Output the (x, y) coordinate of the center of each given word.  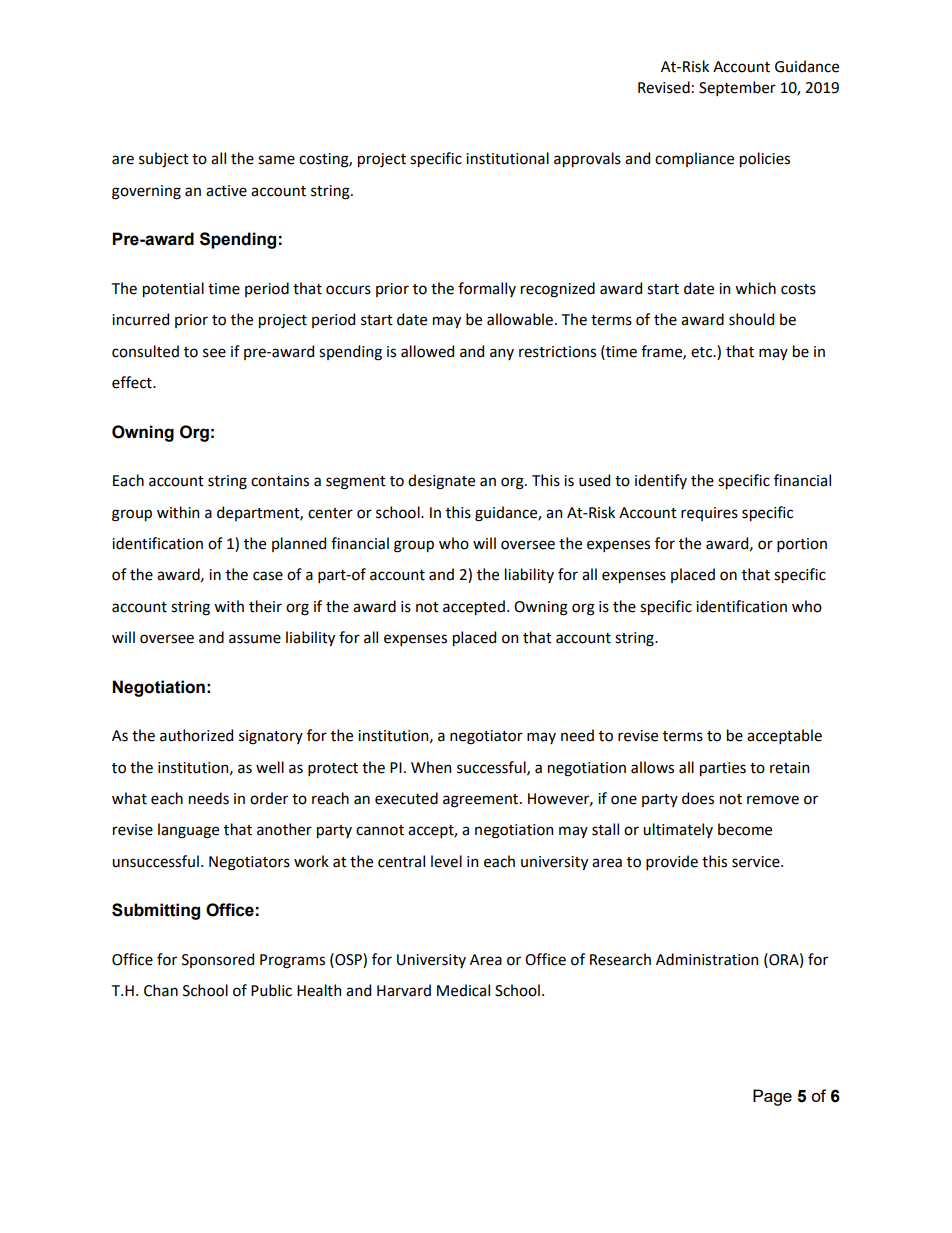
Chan (161, 990)
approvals (587, 159)
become (745, 829)
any (502, 354)
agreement (482, 801)
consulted (145, 351)
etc (703, 352)
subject (164, 160)
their (265, 606)
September (737, 88)
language (188, 831)
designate (441, 482)
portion (802, 545)
